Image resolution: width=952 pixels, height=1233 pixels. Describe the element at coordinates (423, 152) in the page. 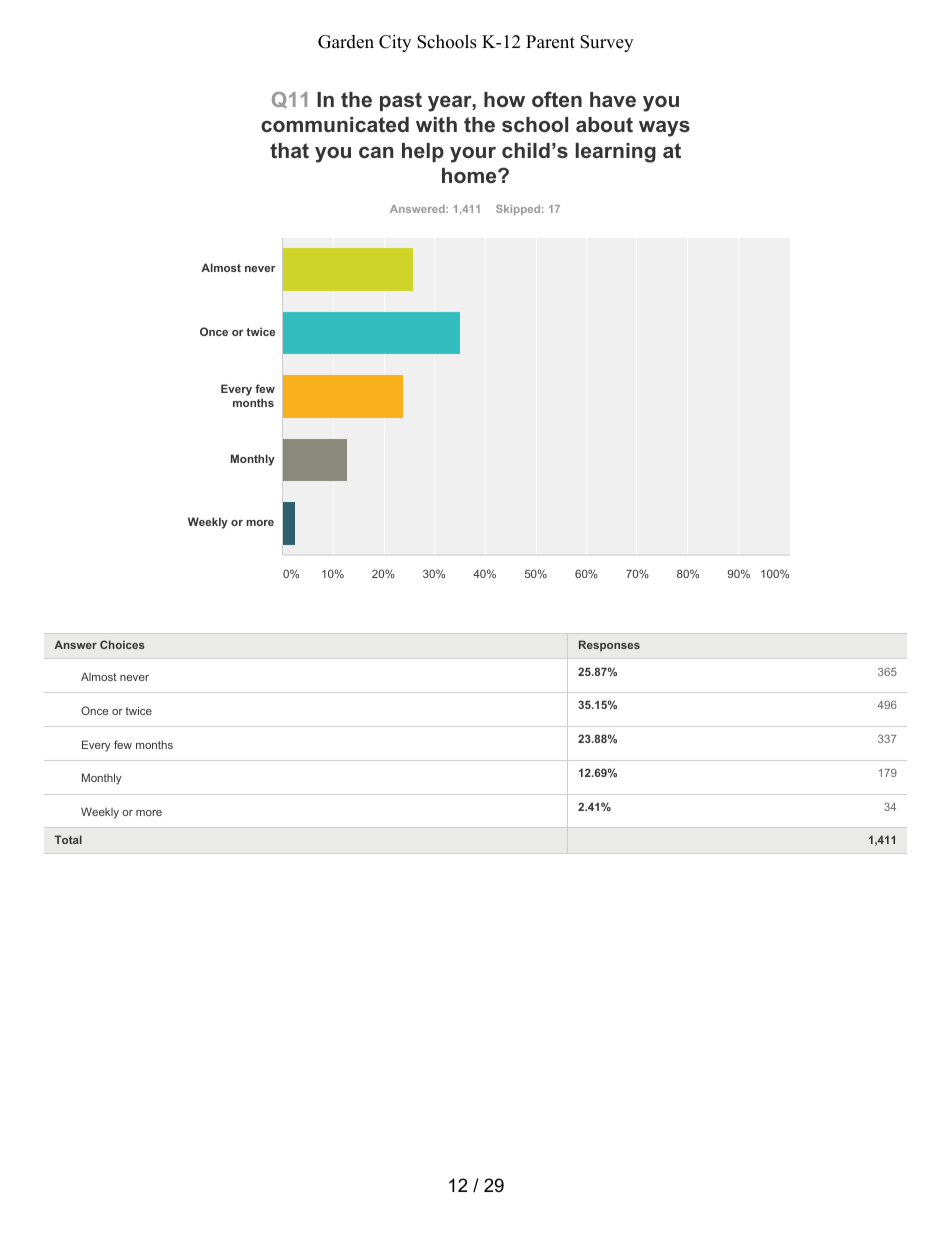

I see `help` at that location.
